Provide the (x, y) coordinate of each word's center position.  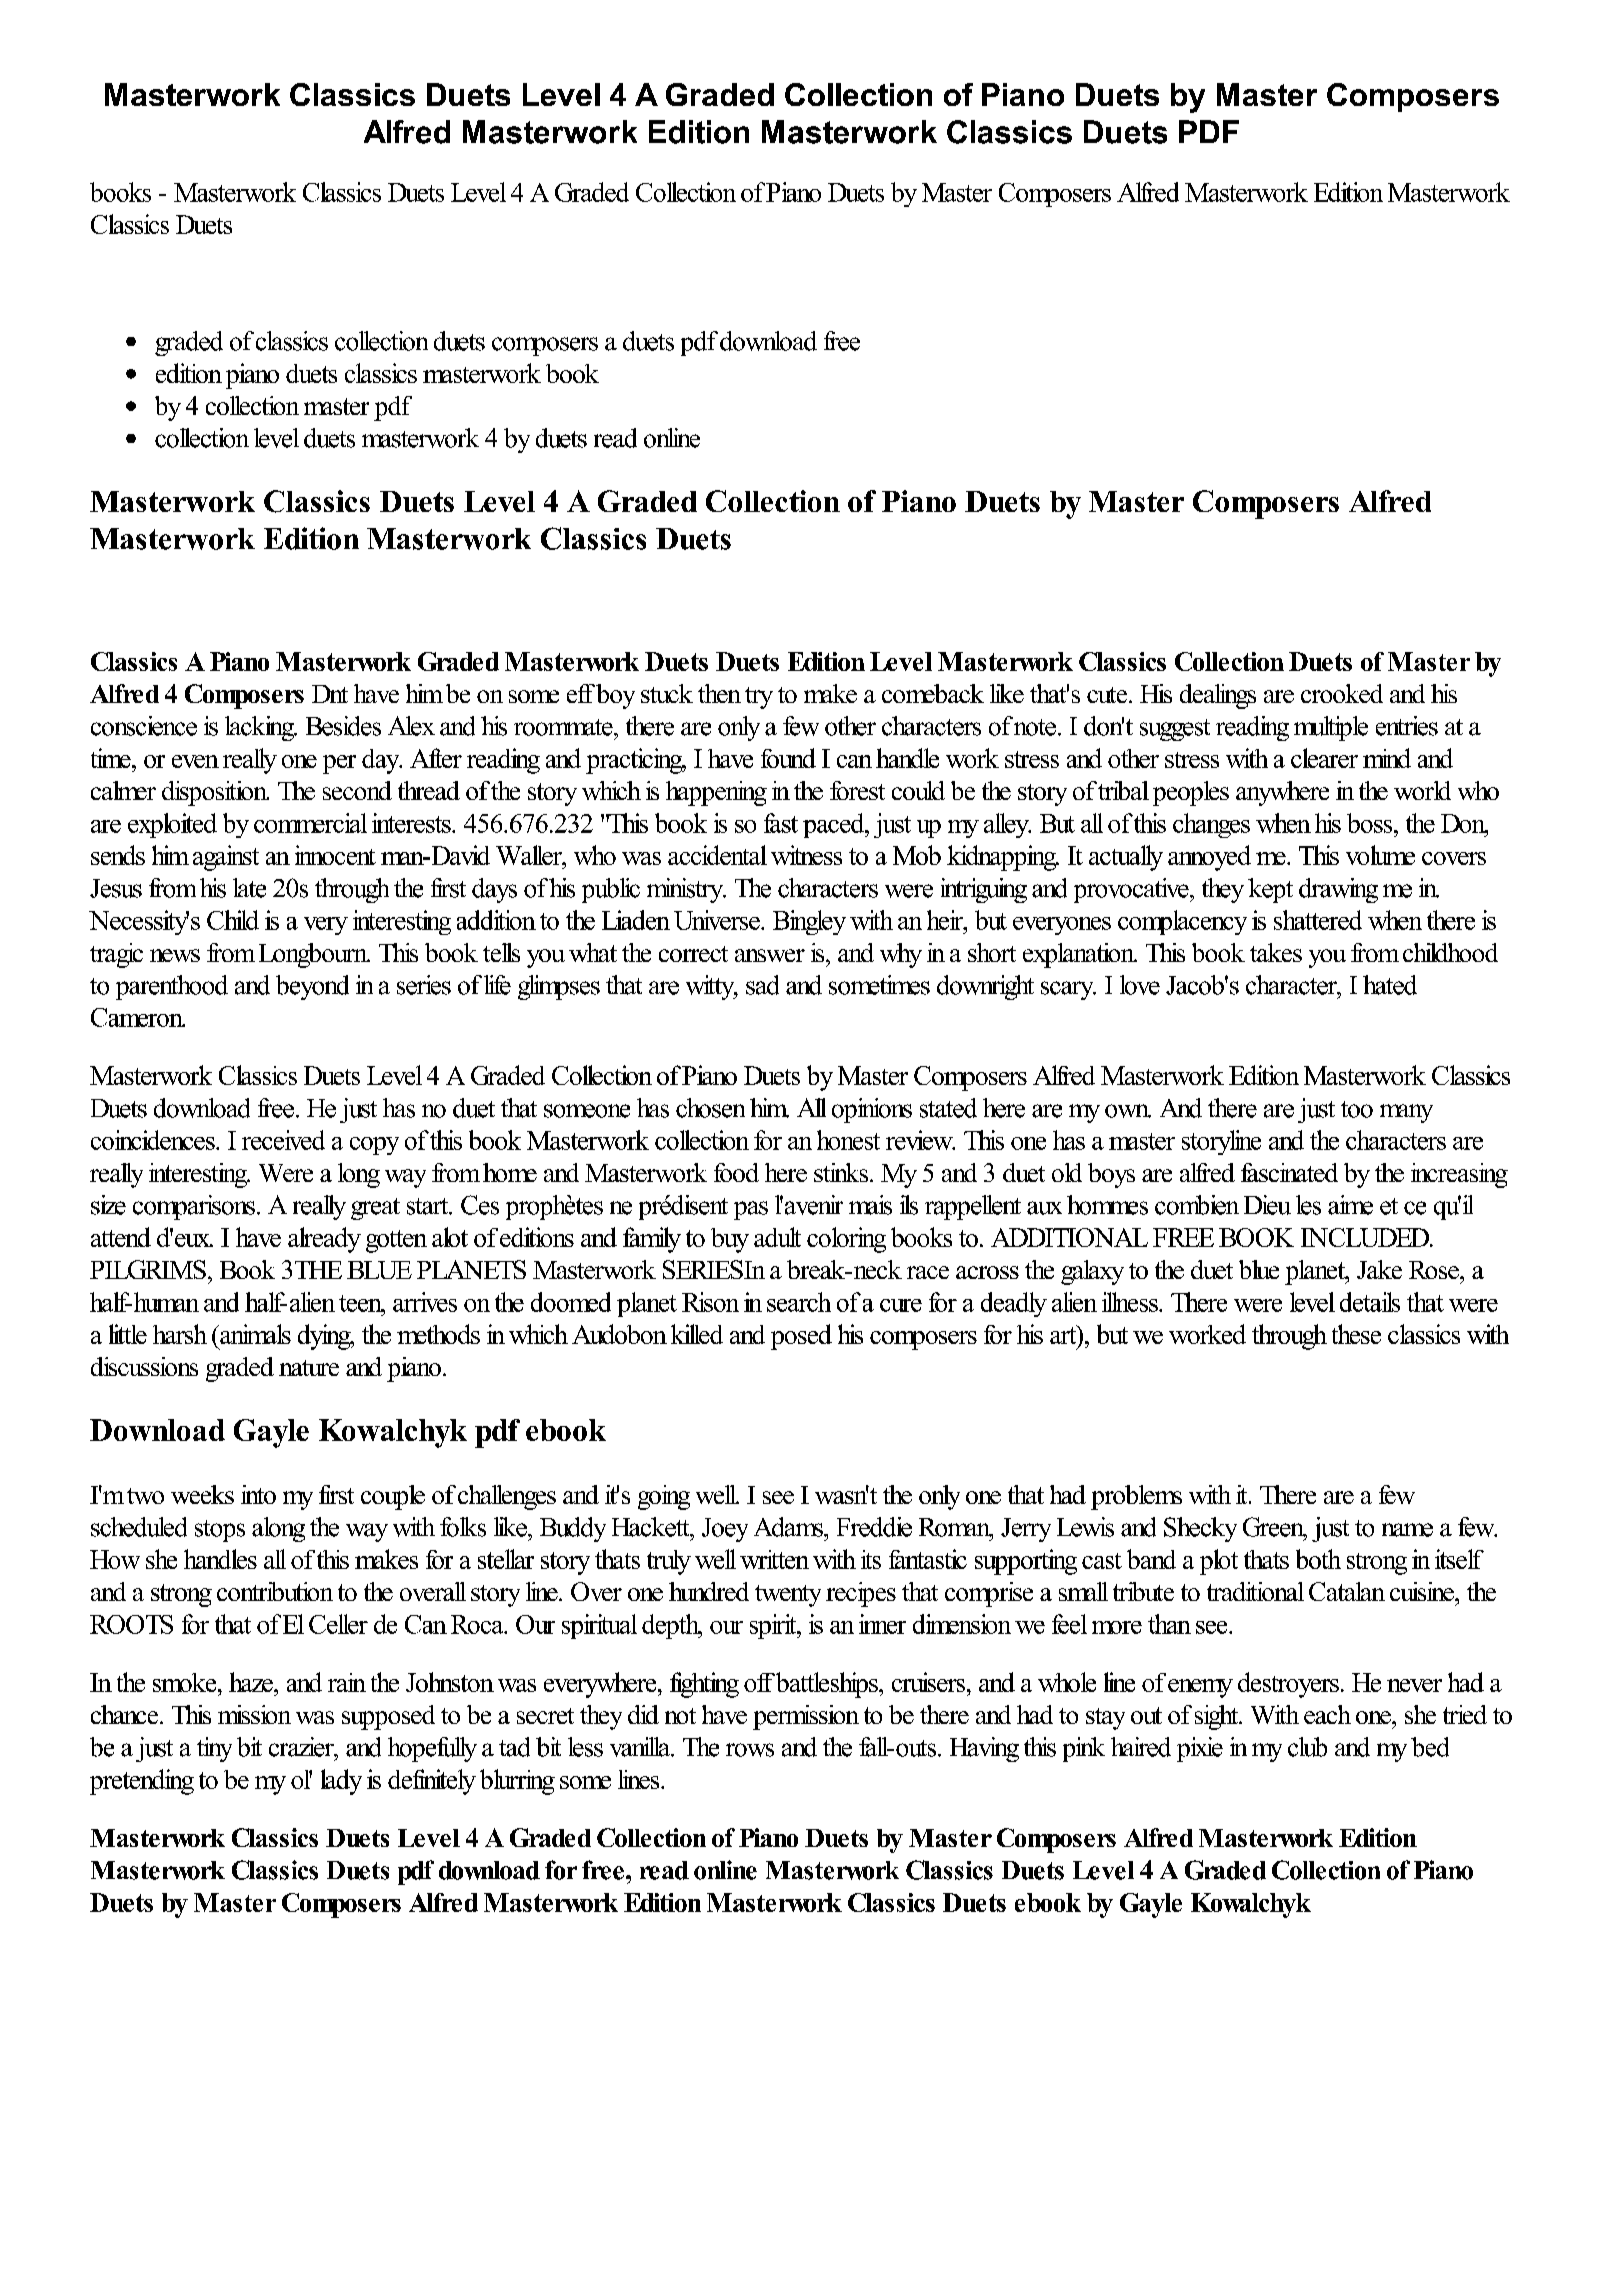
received (283, 1140)
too (1357, 1109)
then (719, 693)
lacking (261, 728)
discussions (144, 1366)
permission (806, 1717)
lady (341, 1782)
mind (1387, 758)
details (1370, 1302)
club (1307, 1747)
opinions (872, 1110)
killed (697, 1334)
